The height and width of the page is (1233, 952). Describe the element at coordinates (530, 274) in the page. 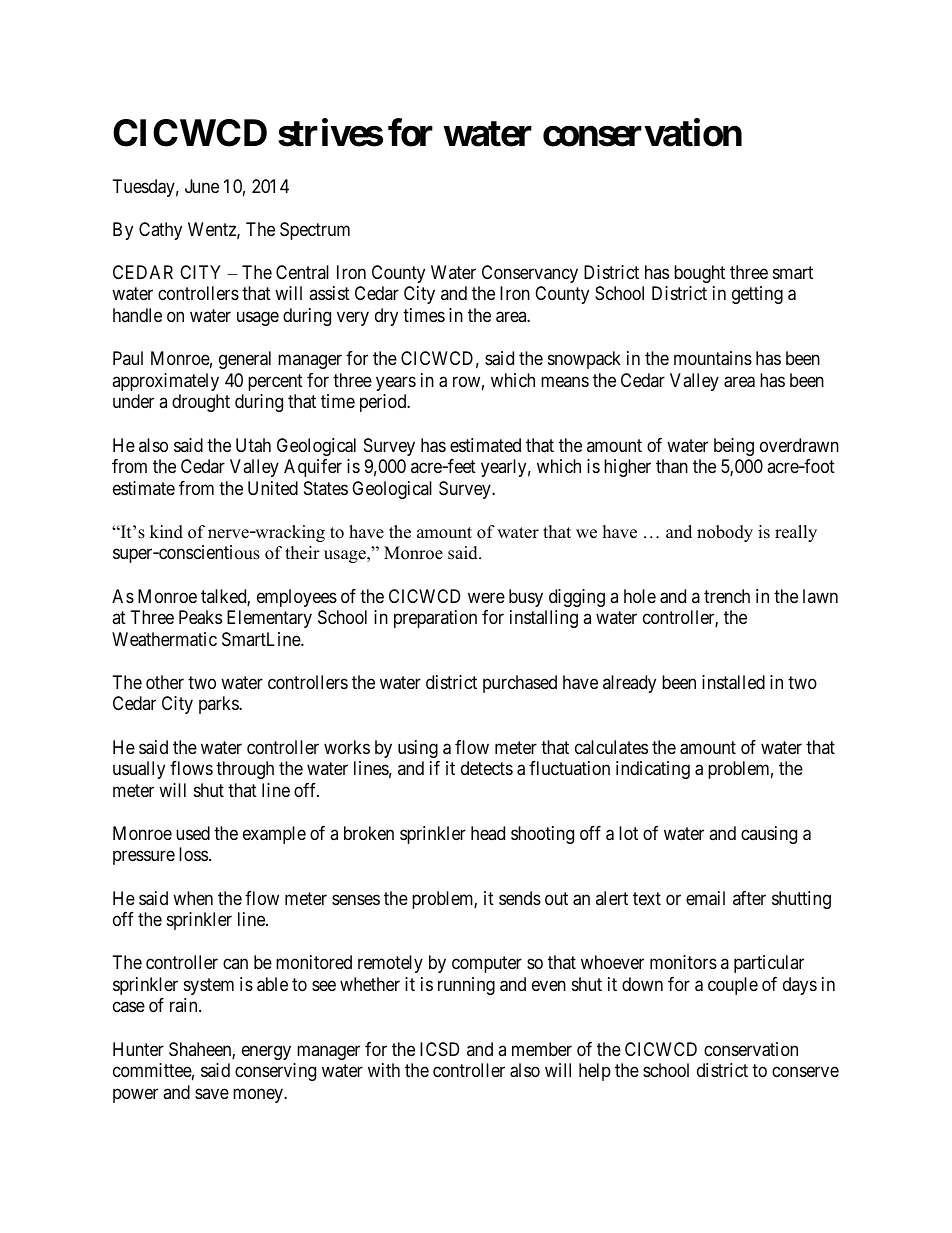

I see `Conservancy` at that location.
